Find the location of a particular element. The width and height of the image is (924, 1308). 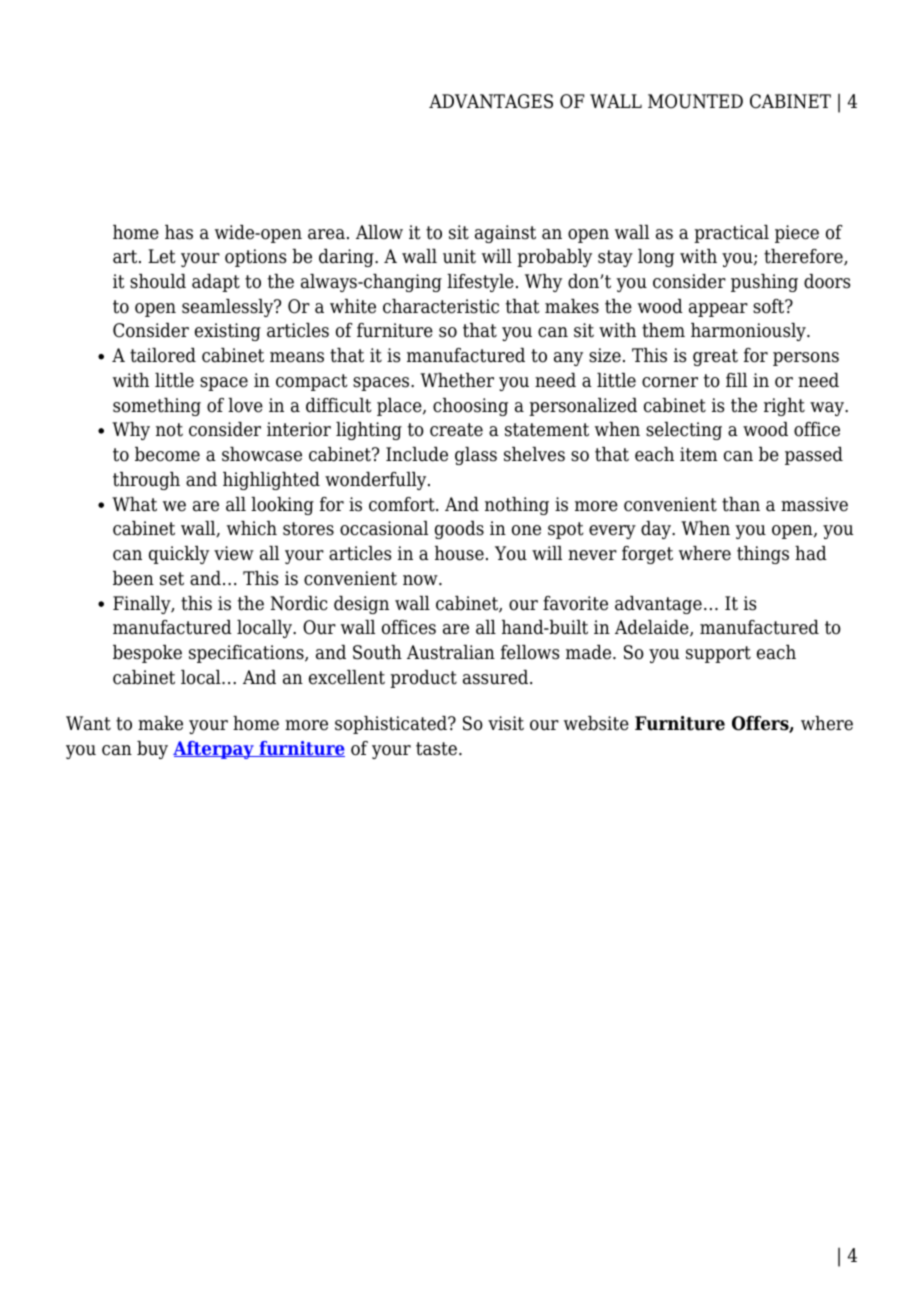

quickly is located at coordinates (179, 555).
